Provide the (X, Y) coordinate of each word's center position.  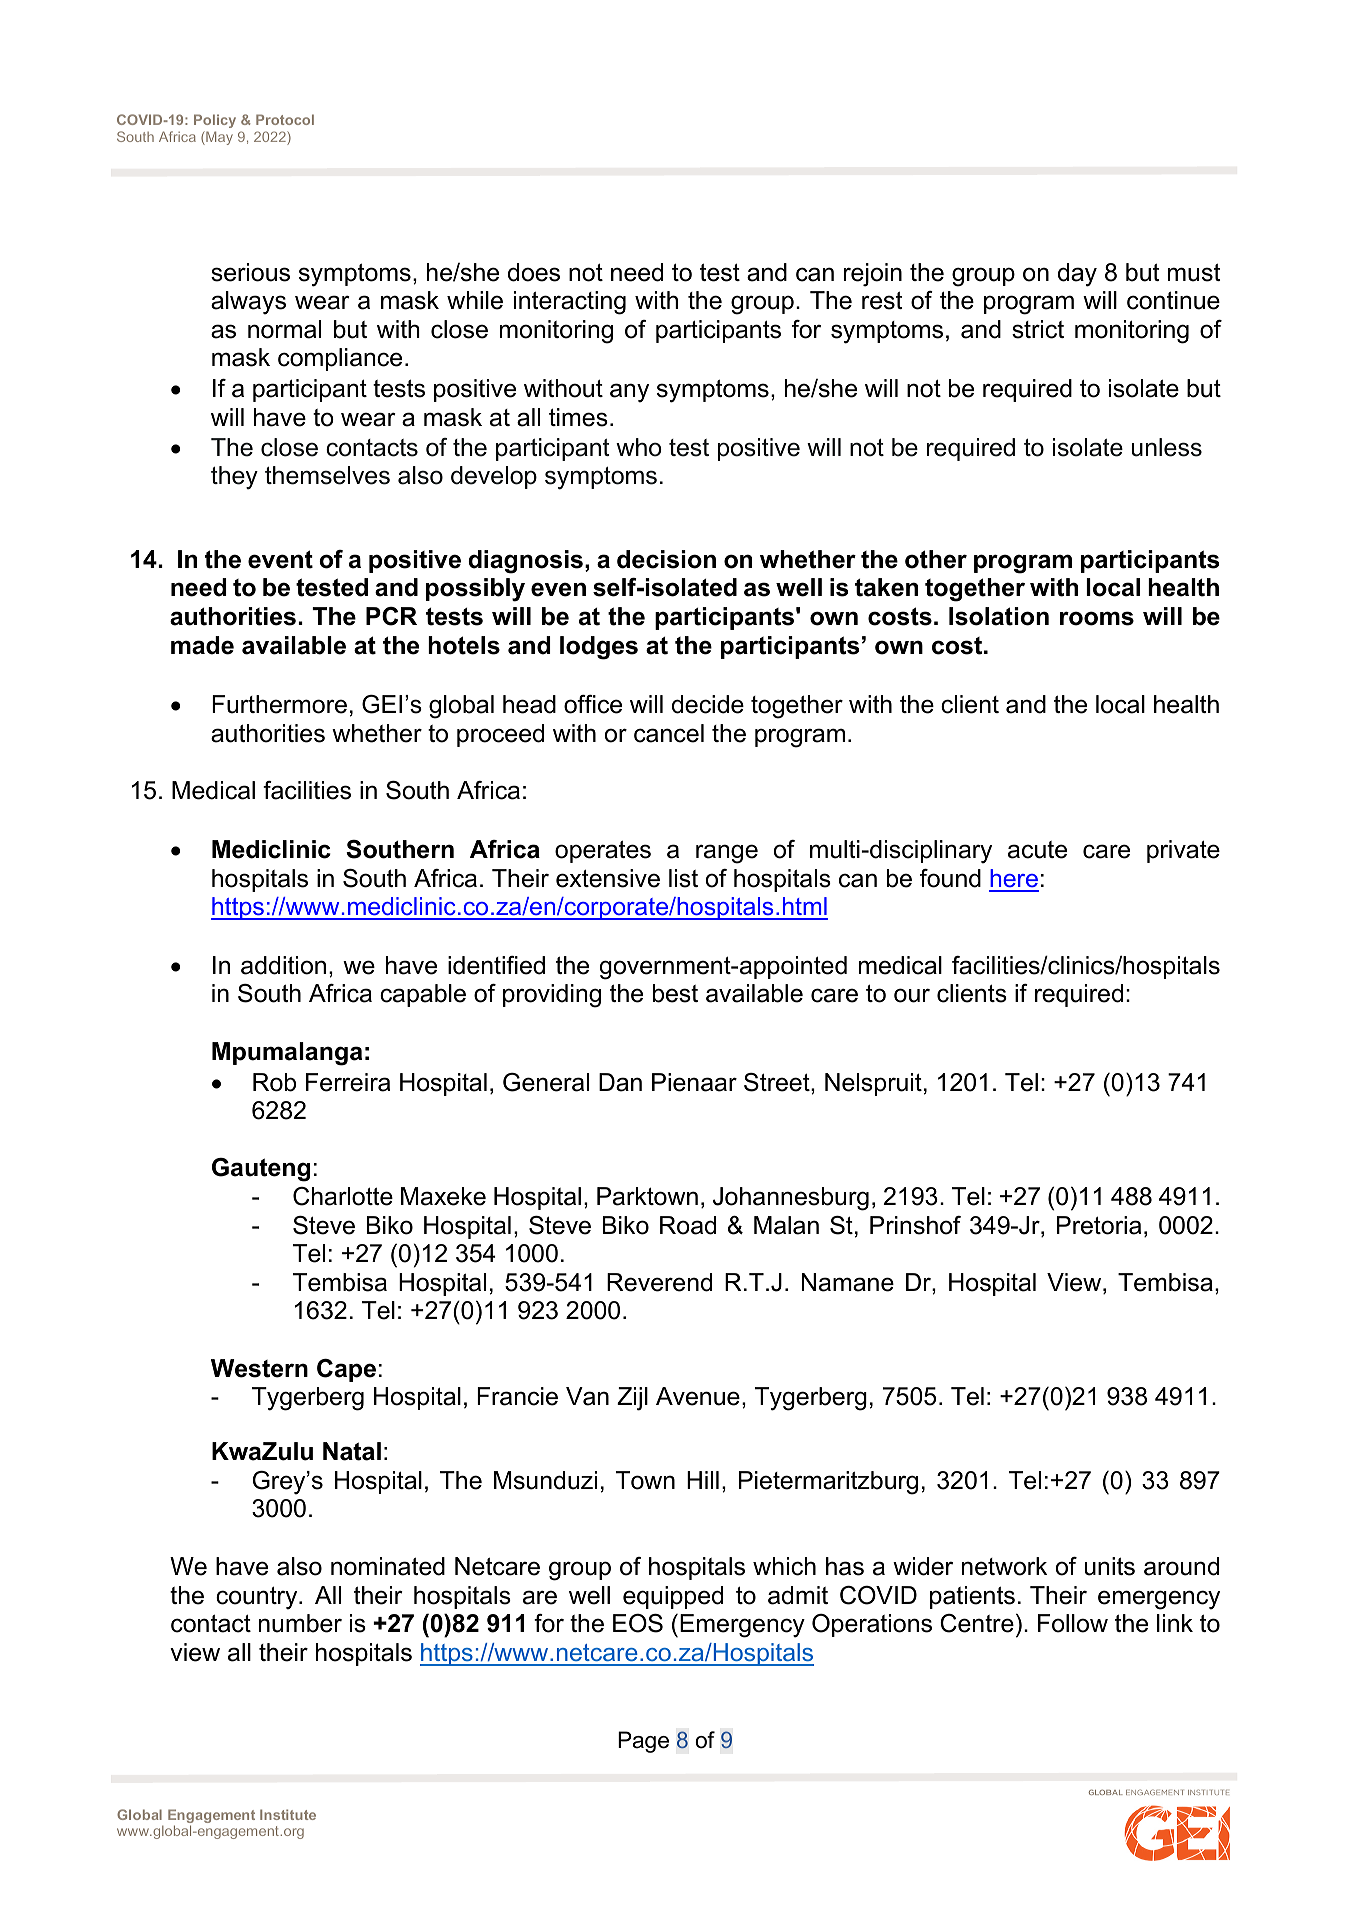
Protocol (285, 119)
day (1077, 275)
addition (283, 965)
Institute (288, 1814)
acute (1037, 850)
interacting (570, 303)
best (675, 993)
